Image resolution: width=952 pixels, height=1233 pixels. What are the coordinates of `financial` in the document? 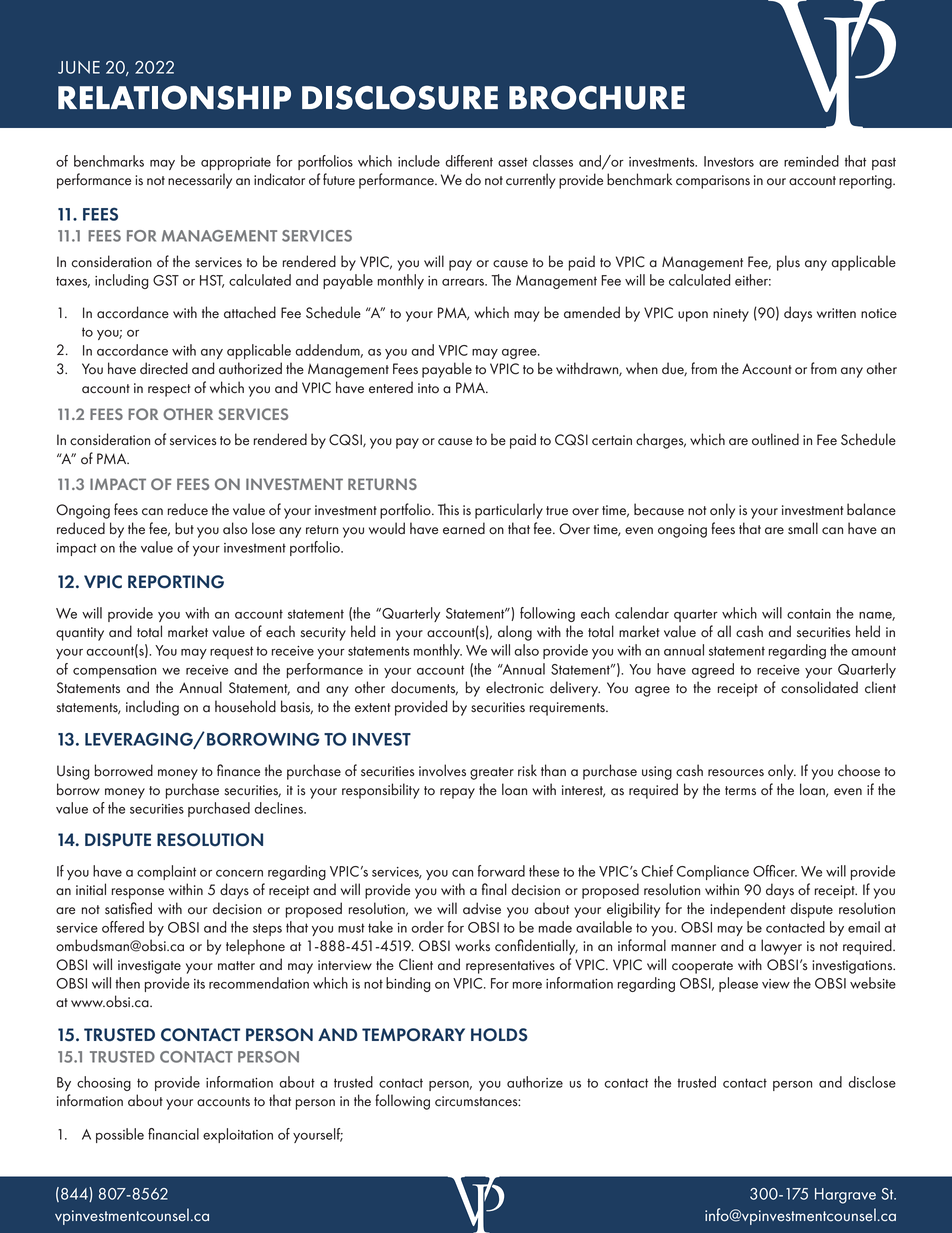 It's located at (173, 1134).
